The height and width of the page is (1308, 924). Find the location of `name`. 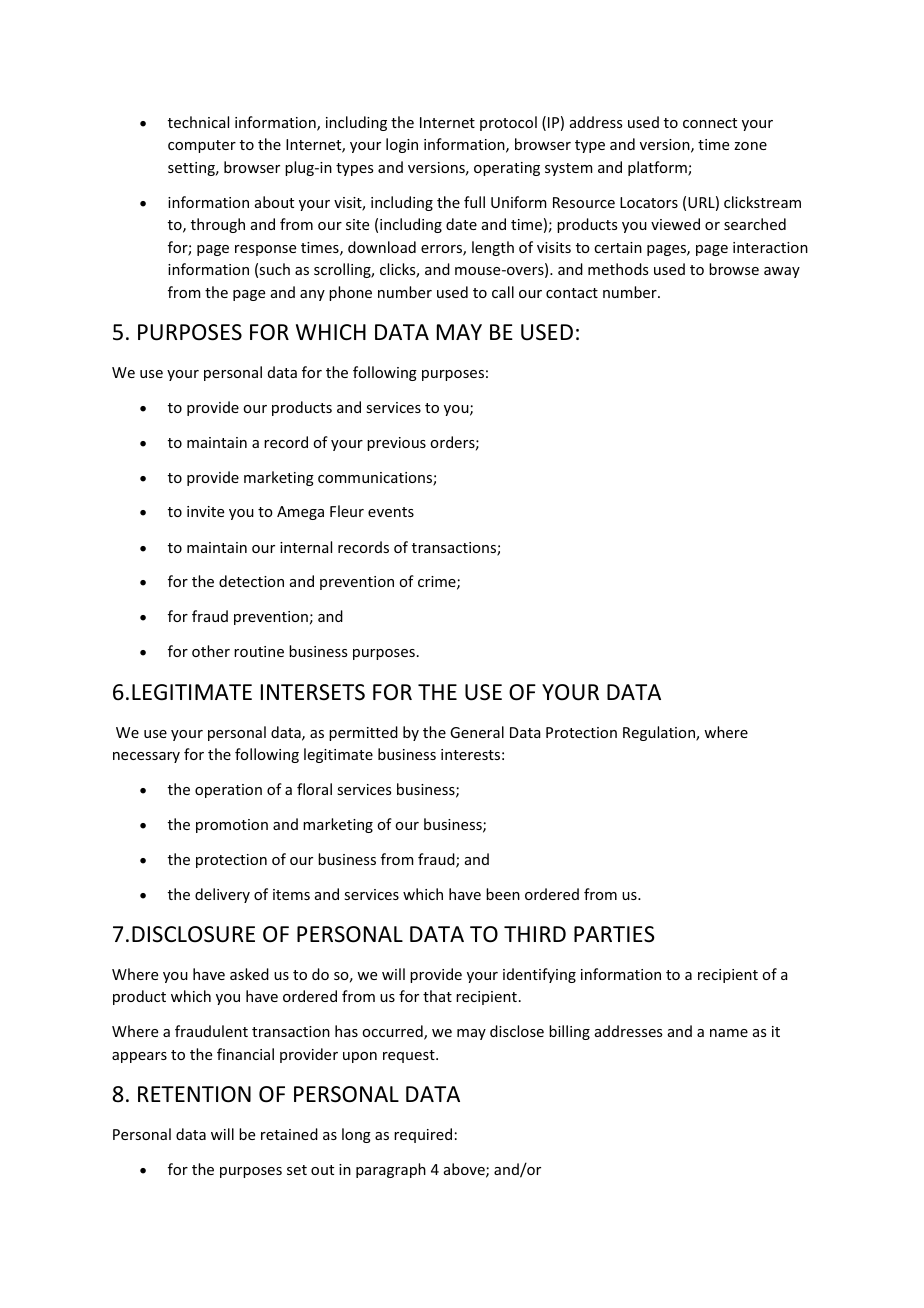

name is located at coordinates (729, 1033).
